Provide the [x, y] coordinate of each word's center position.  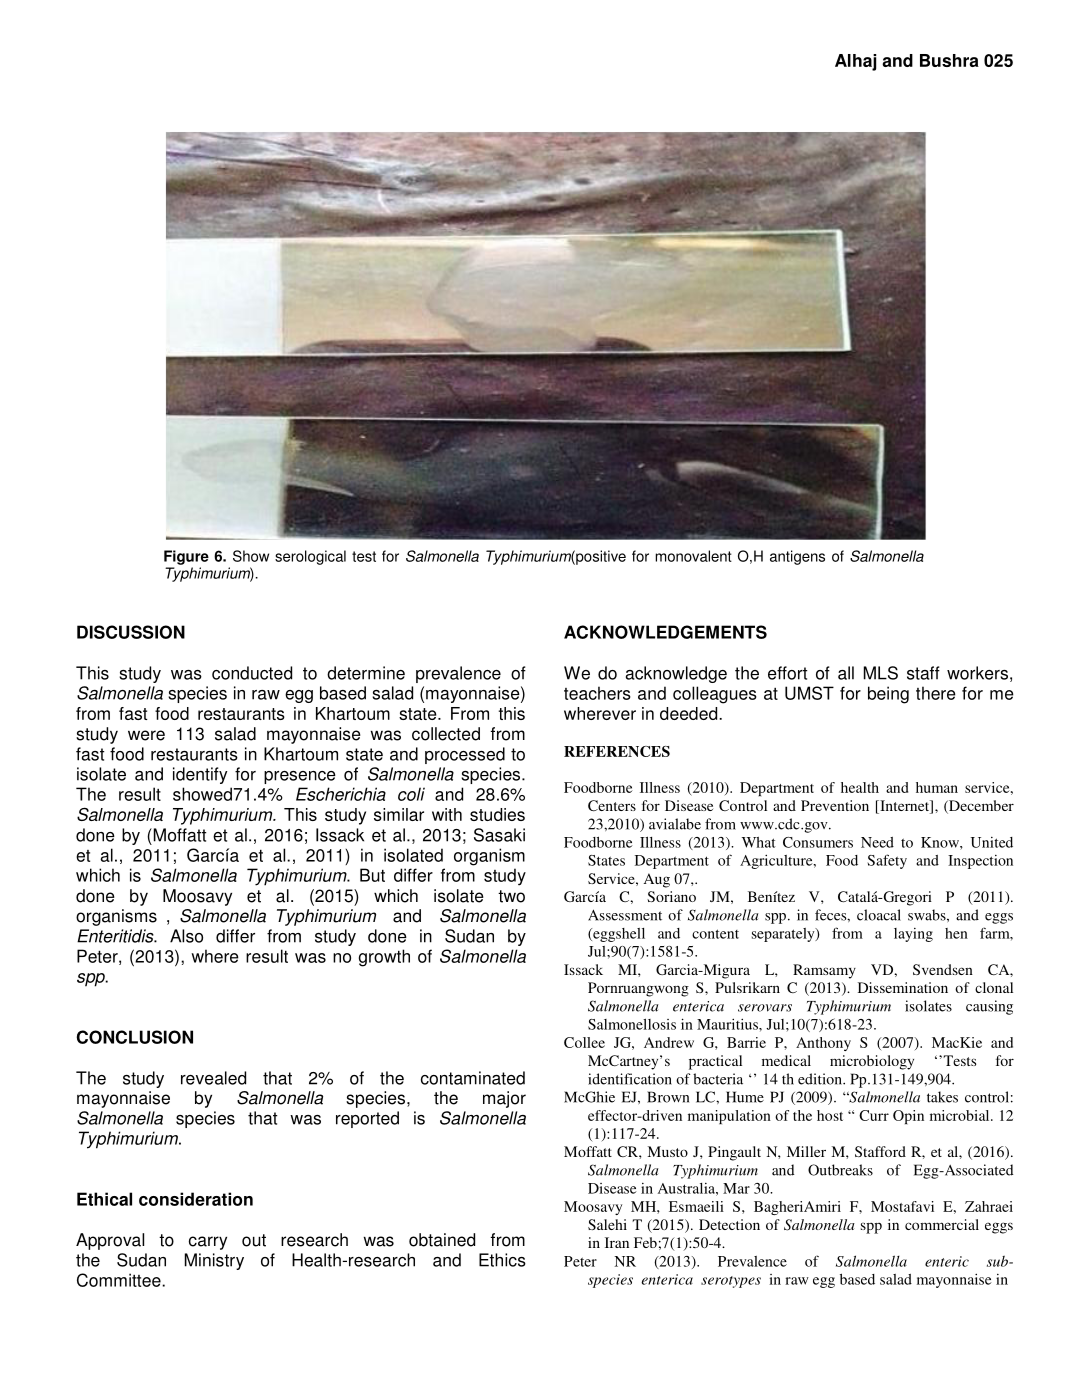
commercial [942, 1224]
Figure [186, 557]
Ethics [502, 1260]
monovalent [693, 556]
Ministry [214, 1261]
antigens [797, 557]
